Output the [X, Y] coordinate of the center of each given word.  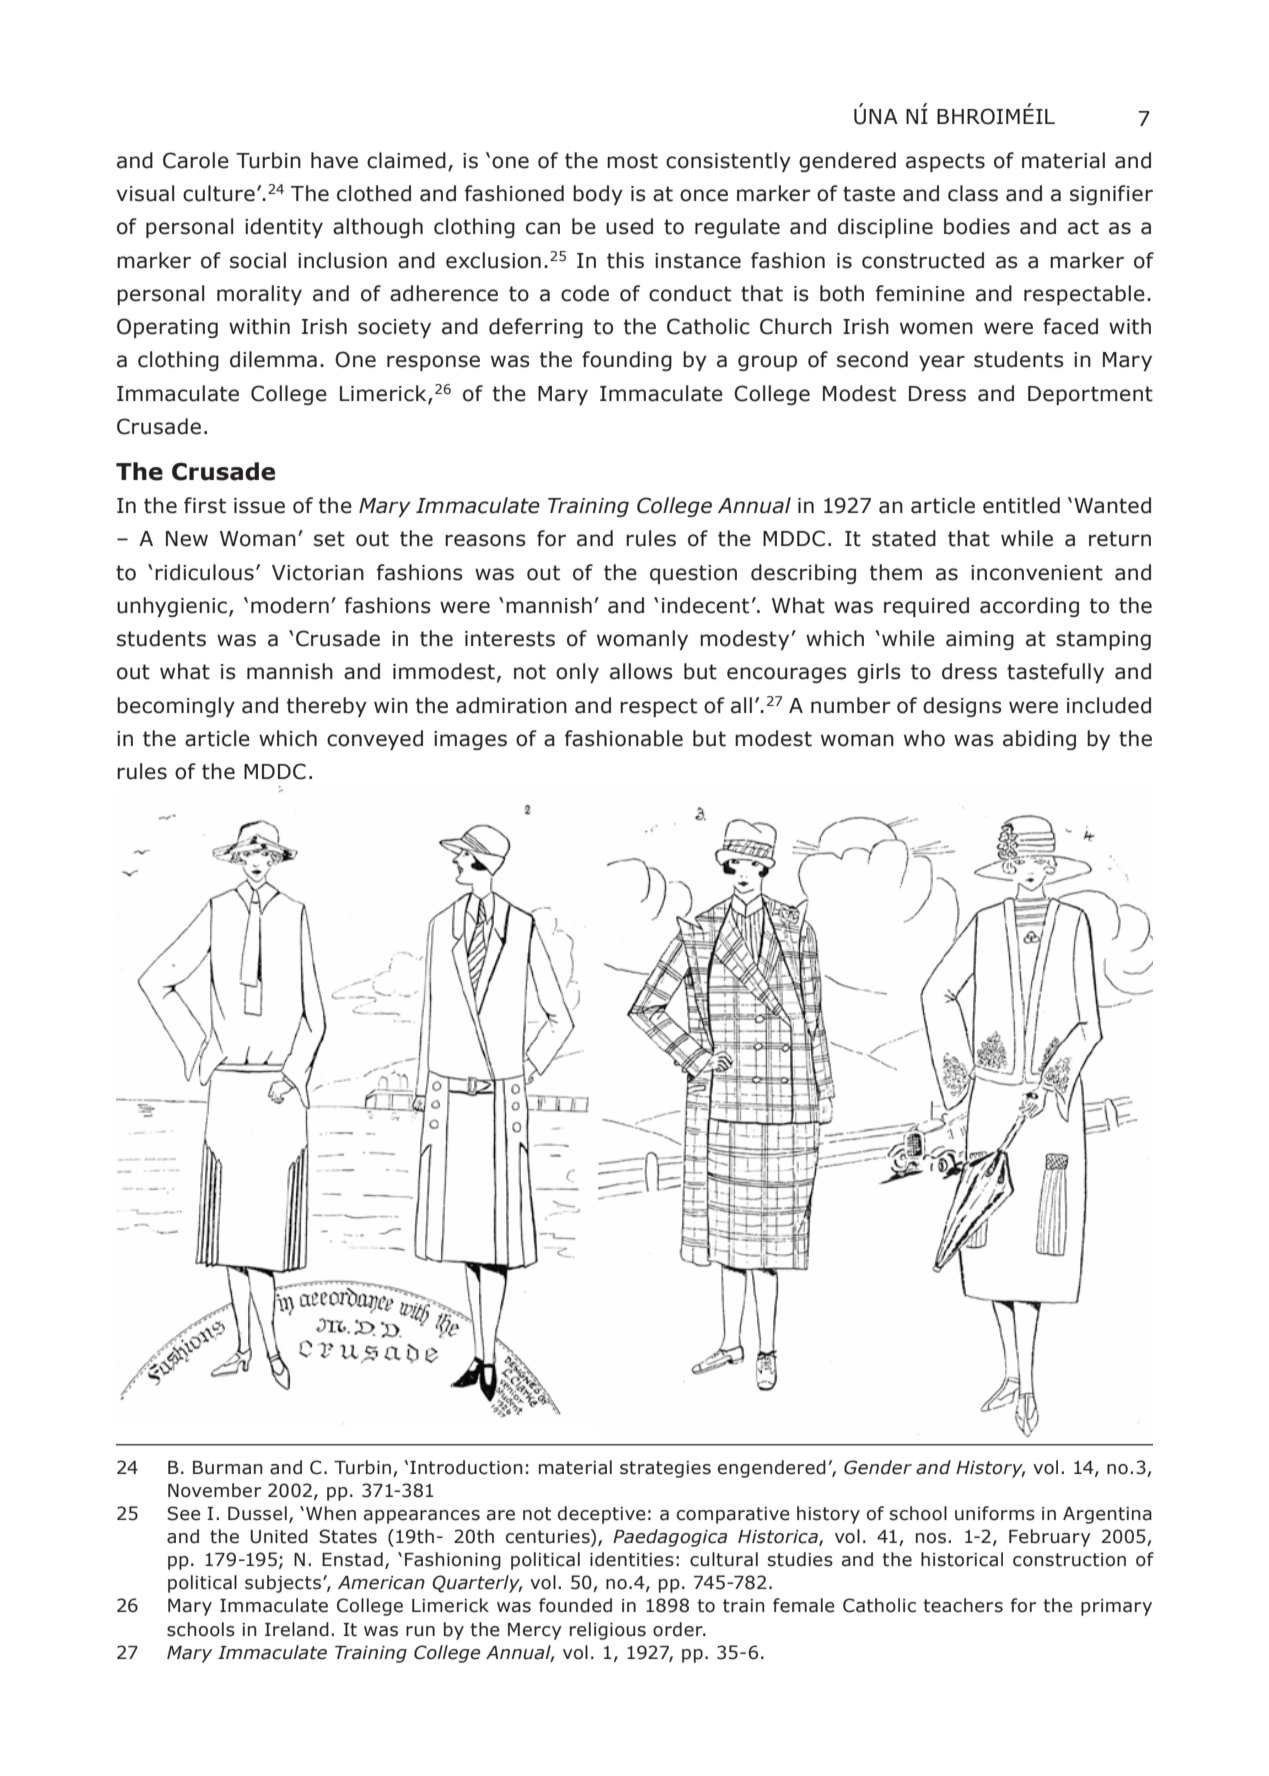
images [470, 740]
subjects [284, 1584]
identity [284, 228]
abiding [1039, 740]
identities [632, 1559]
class [973, 193]
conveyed [375, 740]
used [629, 226]
